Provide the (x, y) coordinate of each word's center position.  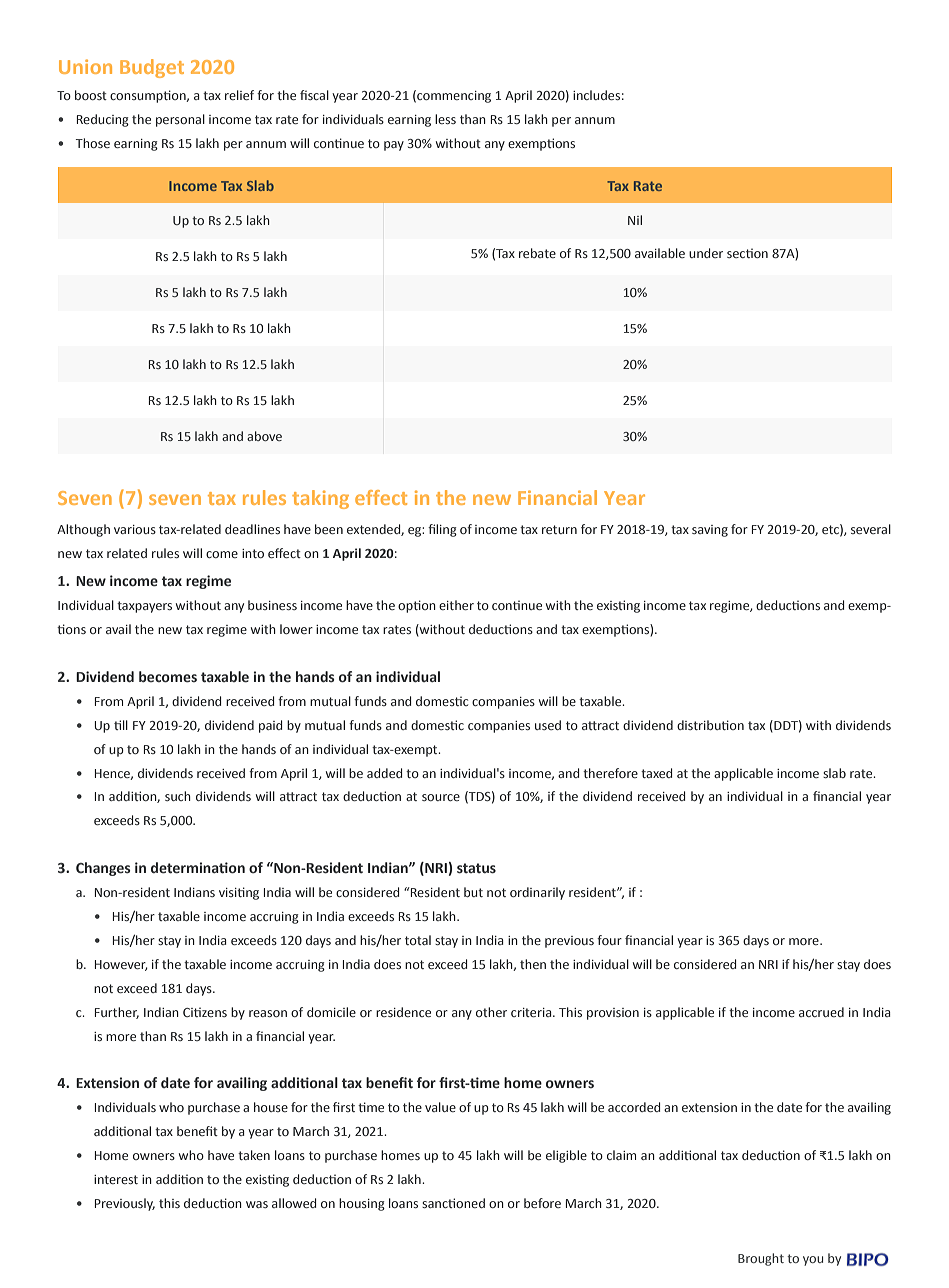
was (257, 1204)
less (445, 119)
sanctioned (453, 1203)
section (747, 253)
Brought (761, 1259)
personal (180, 120)
